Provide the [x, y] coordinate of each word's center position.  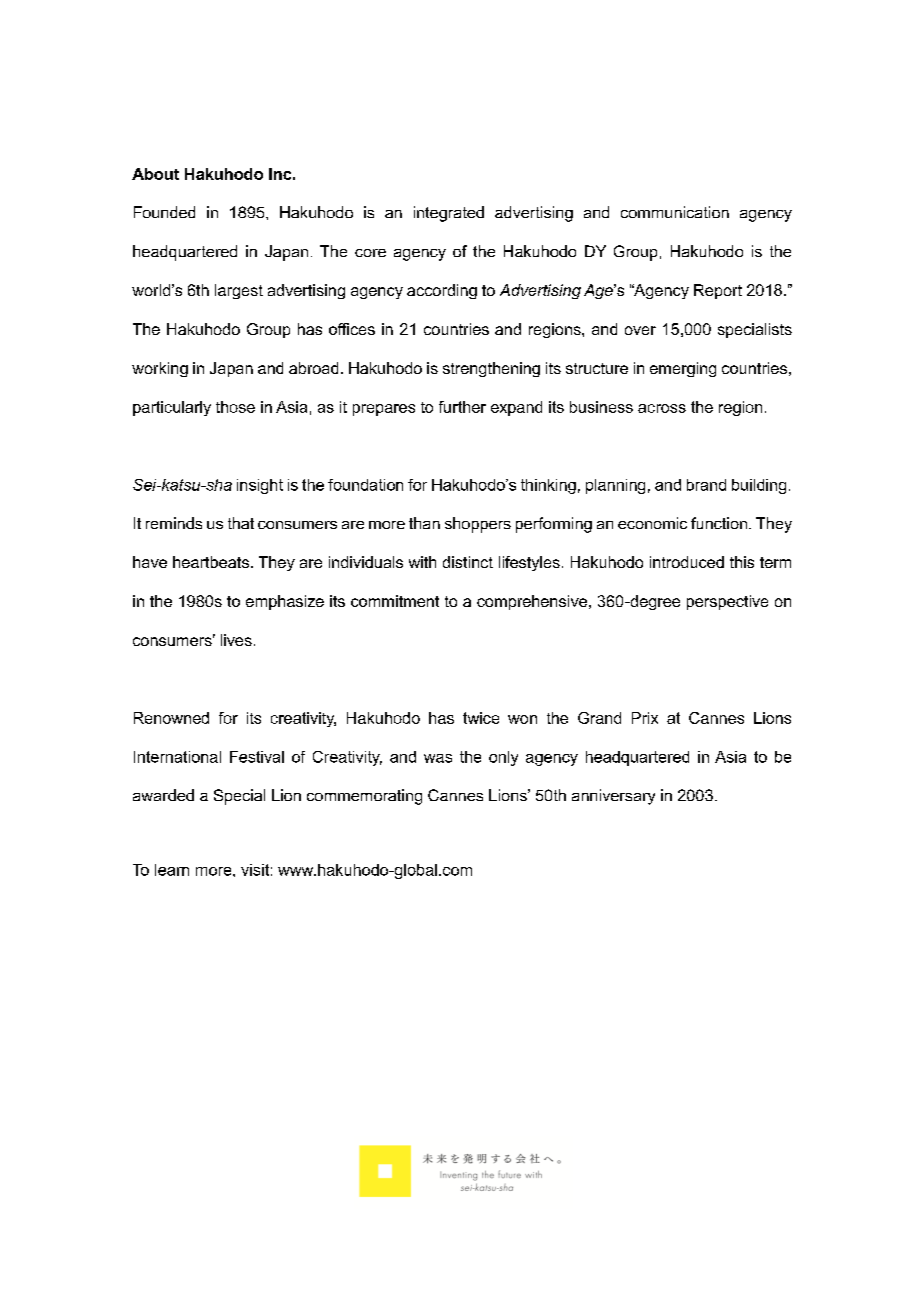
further [462, 407]
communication [675, 212]
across [662, 408]
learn [172, 870]
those [235, 407]
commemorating [364, 797]
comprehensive [532, 602]
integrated [449, 214]
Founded [164, 212]
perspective [727, 602]
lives [236, 640]
